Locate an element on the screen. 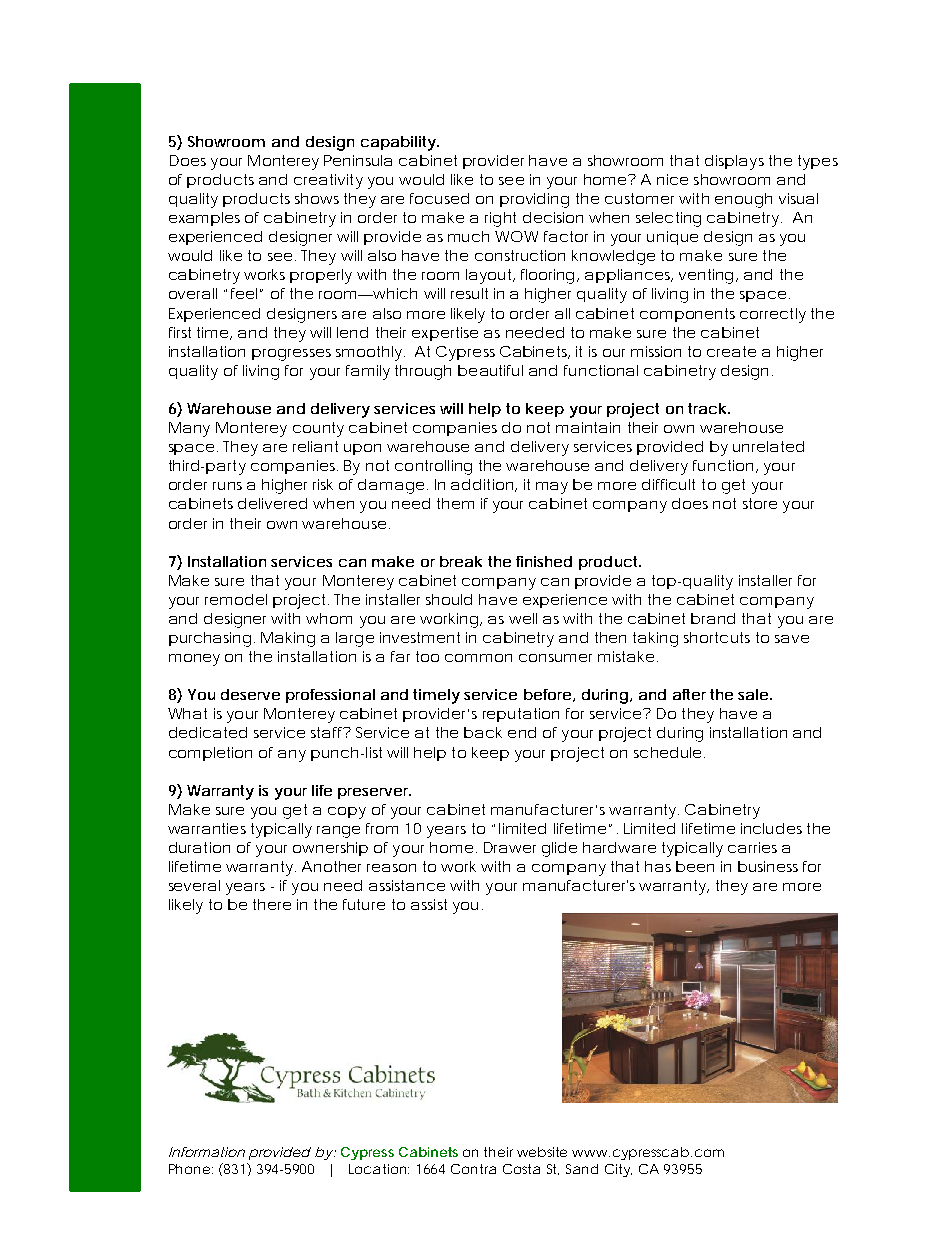  shows is located at coordinates (317, 198).
